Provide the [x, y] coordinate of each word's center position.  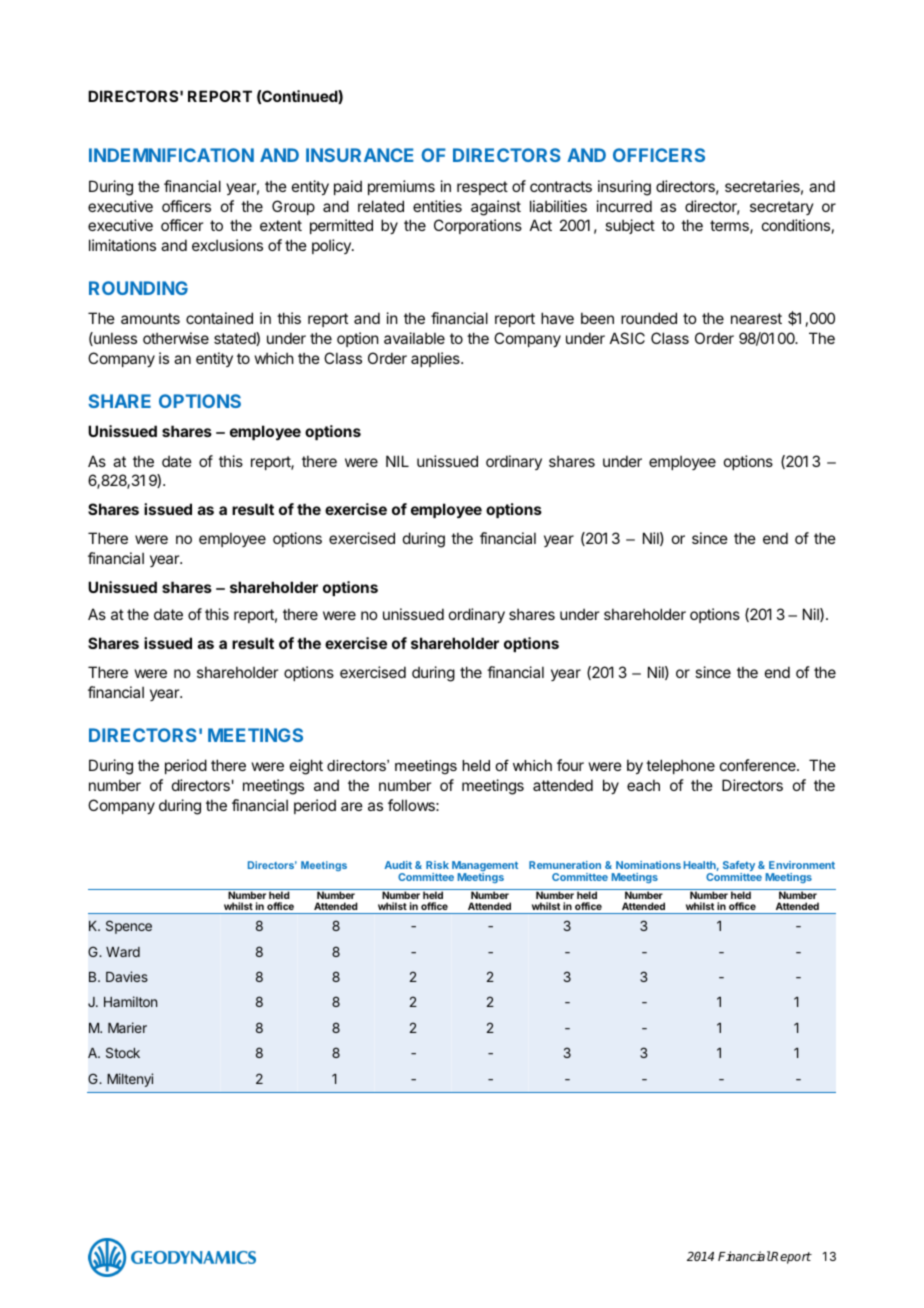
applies [436, 359]
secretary [782, 208]
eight [306, 767]
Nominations [648, 865]
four [570, 765]
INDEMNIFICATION [171, 155]
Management [485, 867]
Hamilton [130, 1001]
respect [482, 188]
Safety [739, 867]
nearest [756, 318]
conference [759, 765]
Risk [437, 865]
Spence [129, 927]
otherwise [176, 338]
